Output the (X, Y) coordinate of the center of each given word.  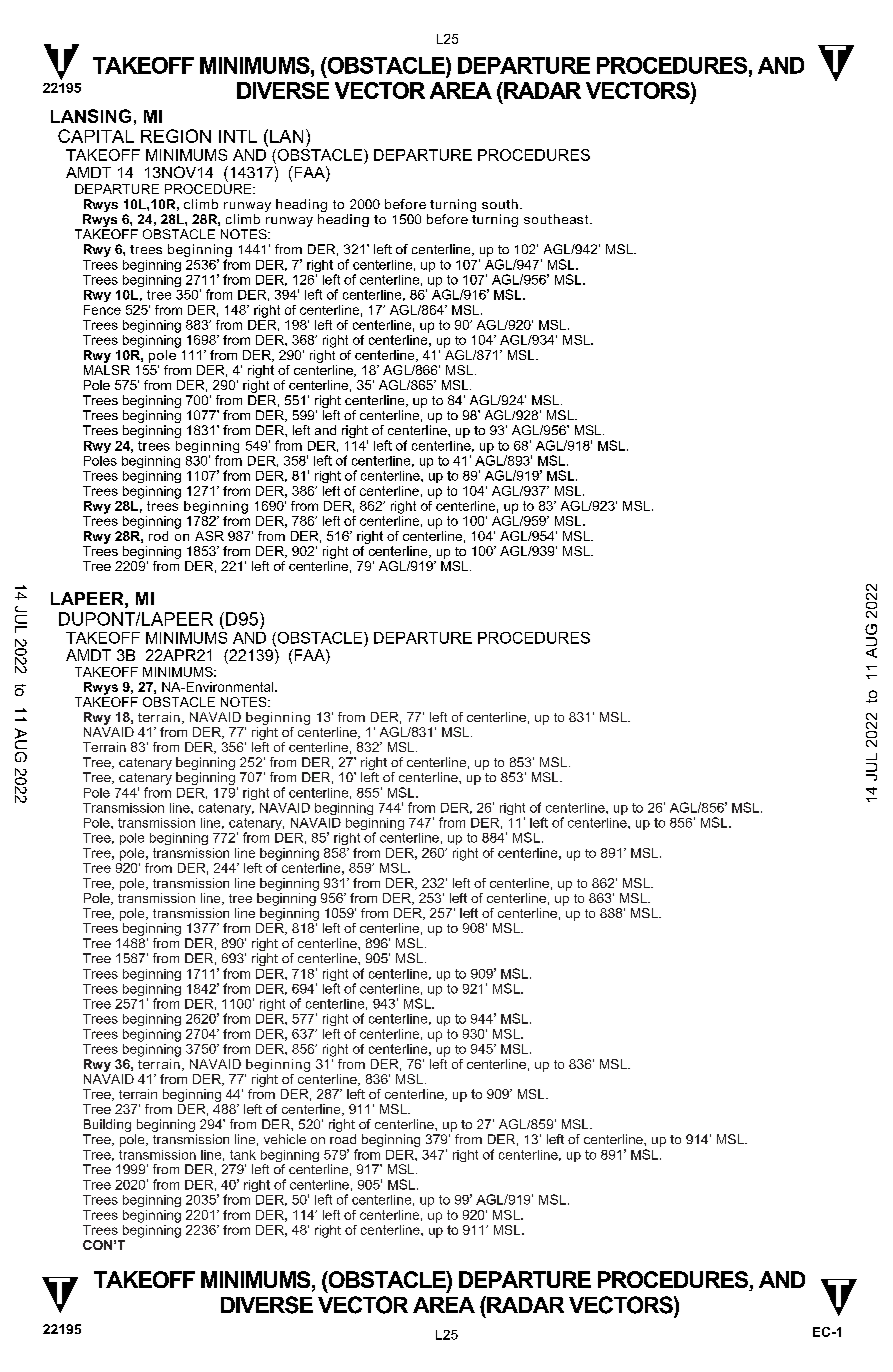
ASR (209, 536)
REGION (176, 136)
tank (243, 1155)
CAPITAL (96, 136)
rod (158, 536)
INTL (238, 136)
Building (107, 1127)
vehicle (285, 1139)
